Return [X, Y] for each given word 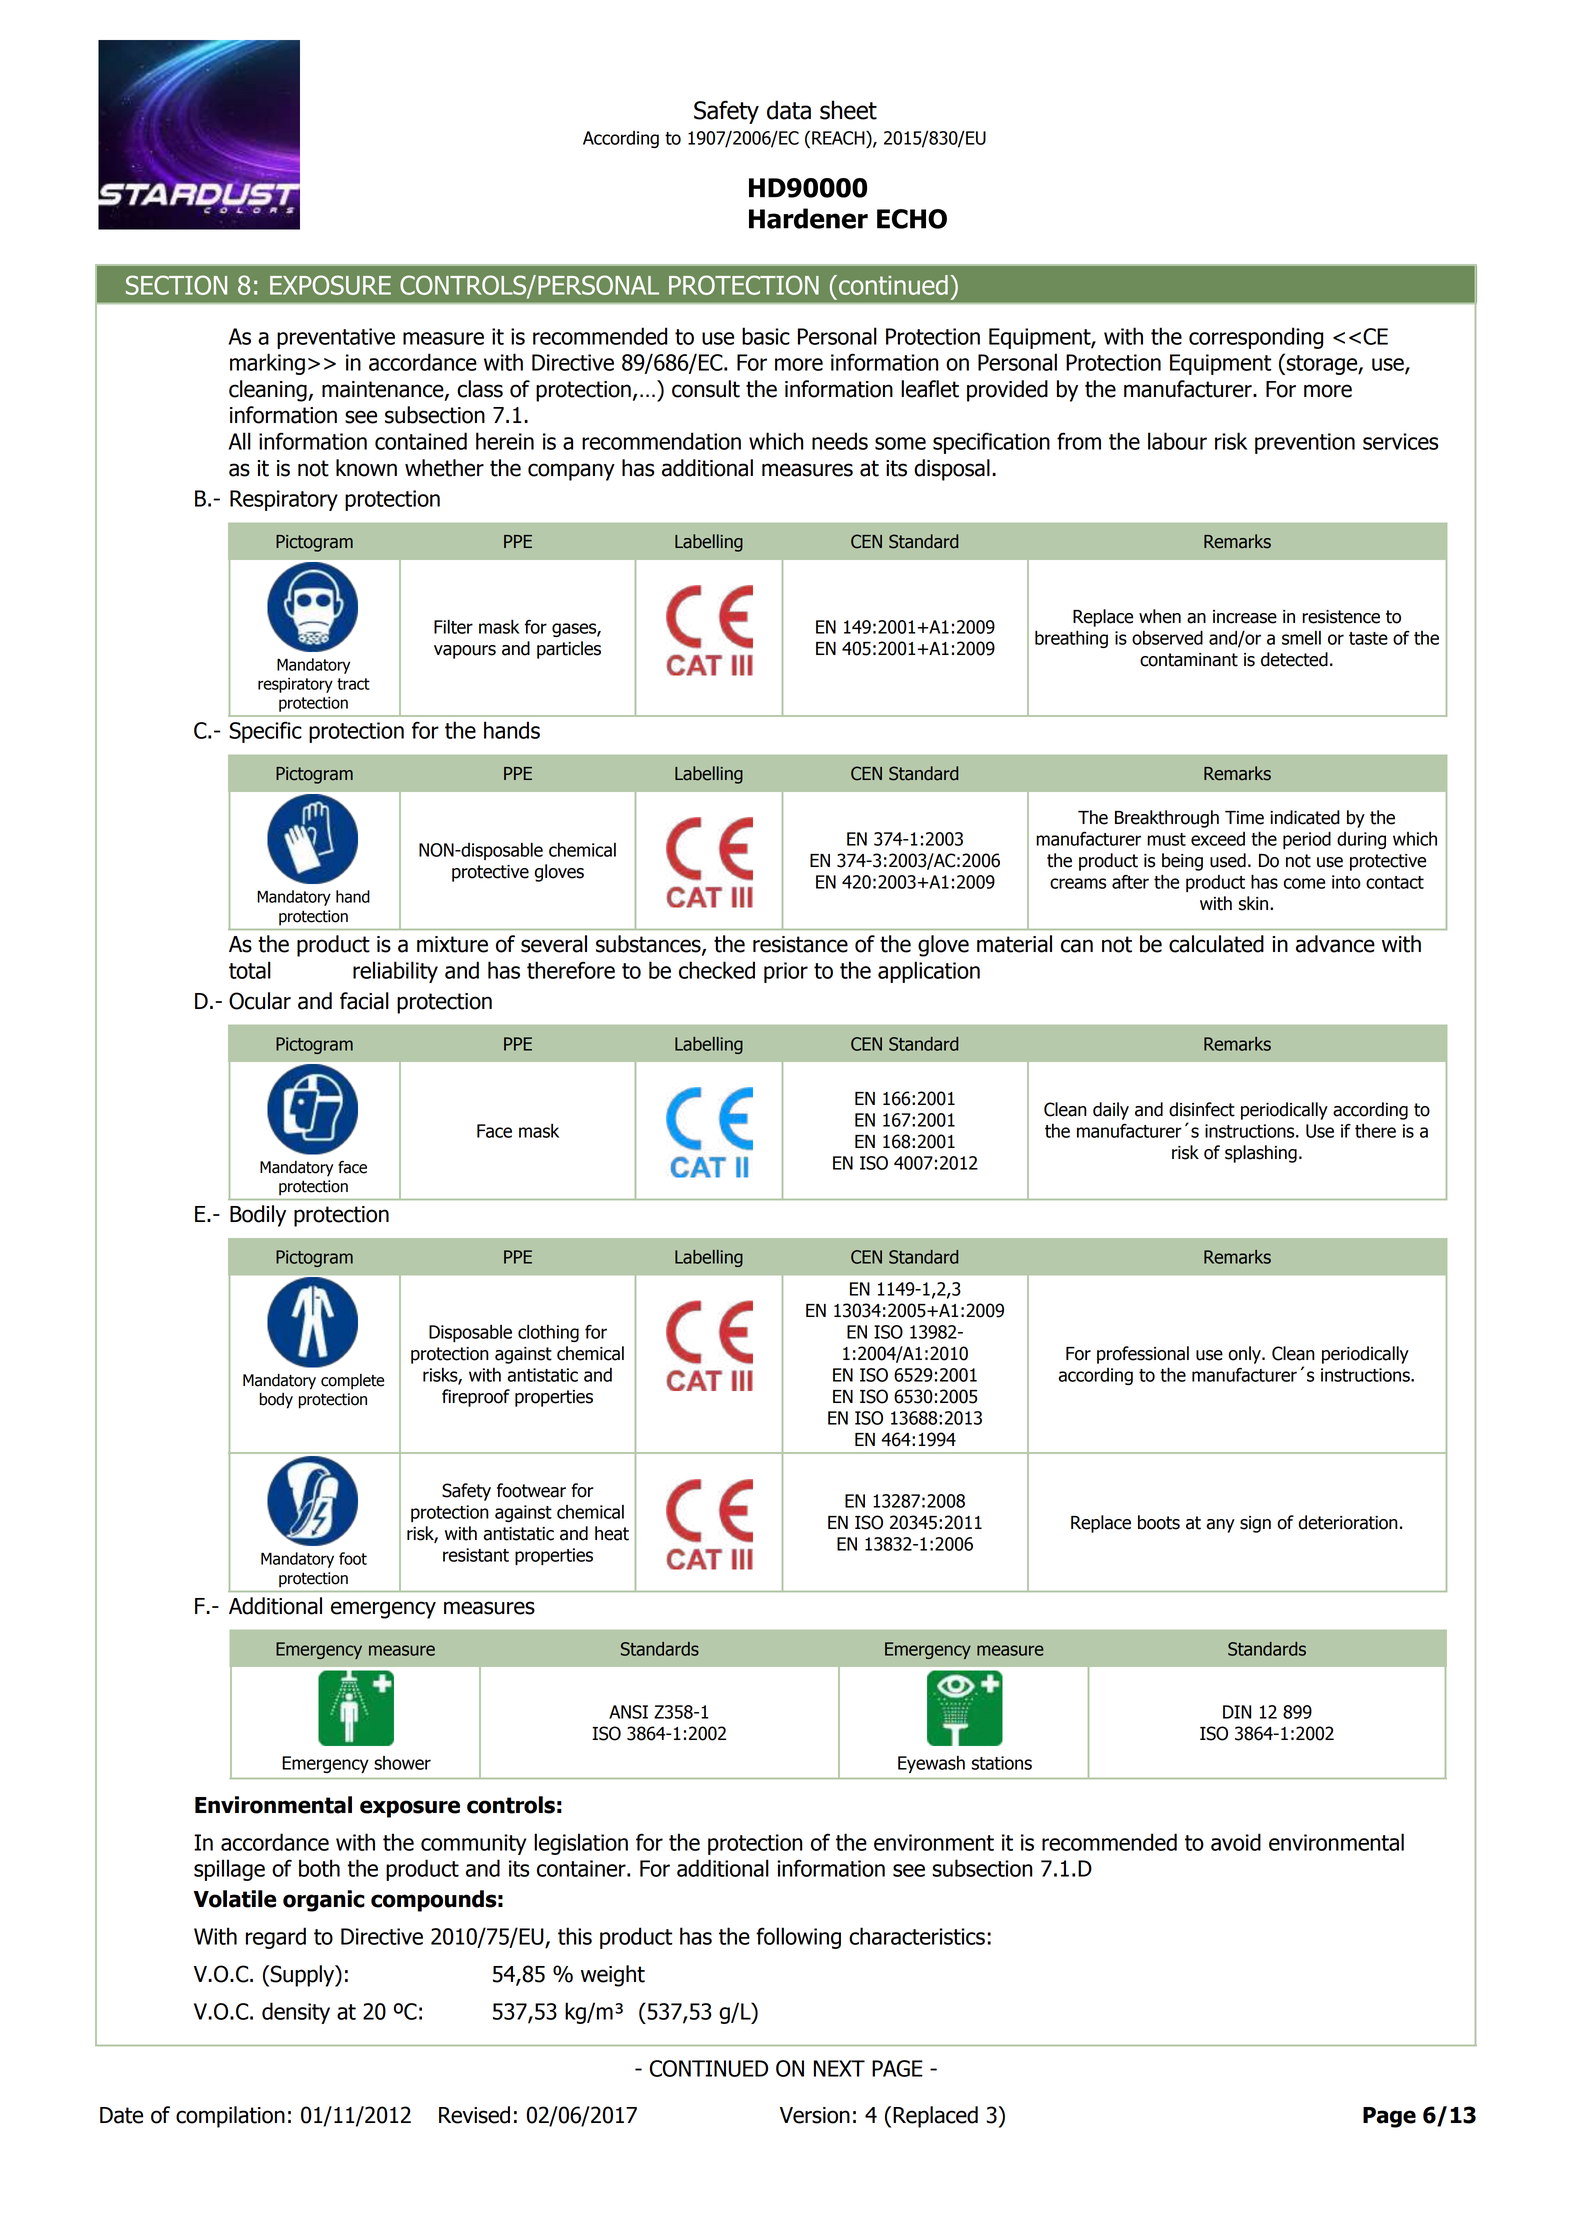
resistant [476, 1555]
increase [1245, 617]
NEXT [839, 2068]
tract [353, 684]
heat [612, 1533]
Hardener [808, 218]
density [296, 2013]
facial [364, 1001]
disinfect [1202, 1109]
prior [786, 972]
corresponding [1256, 338]
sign [1255, 1524]
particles [569, 650]
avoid [1236, 1842]
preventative [336, 338]
